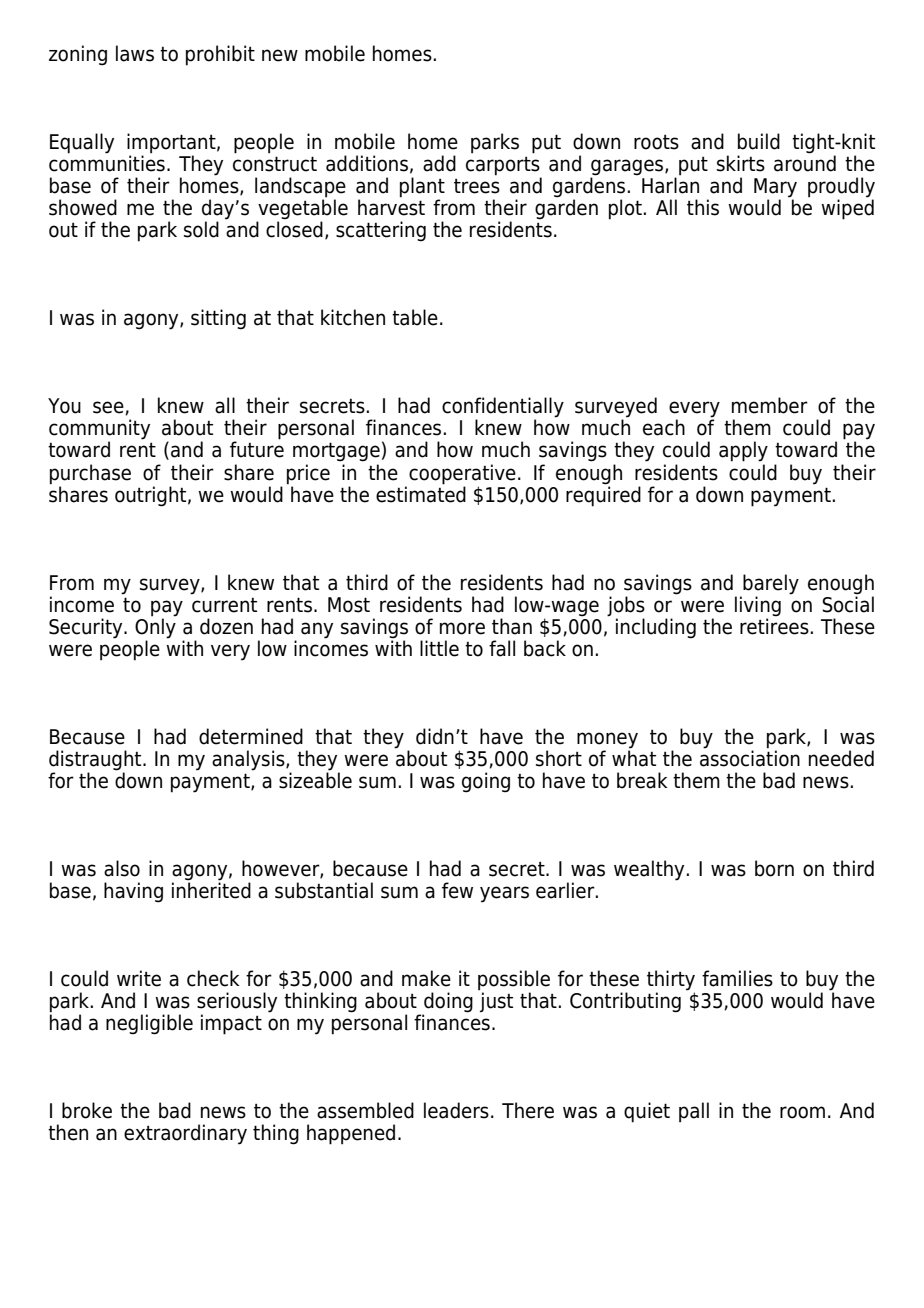 Image resolution: width=924 pixels, height=1308 pixels. Describe the element at coordinates (353, 317) in the page. I see `kitchen` at that location.
